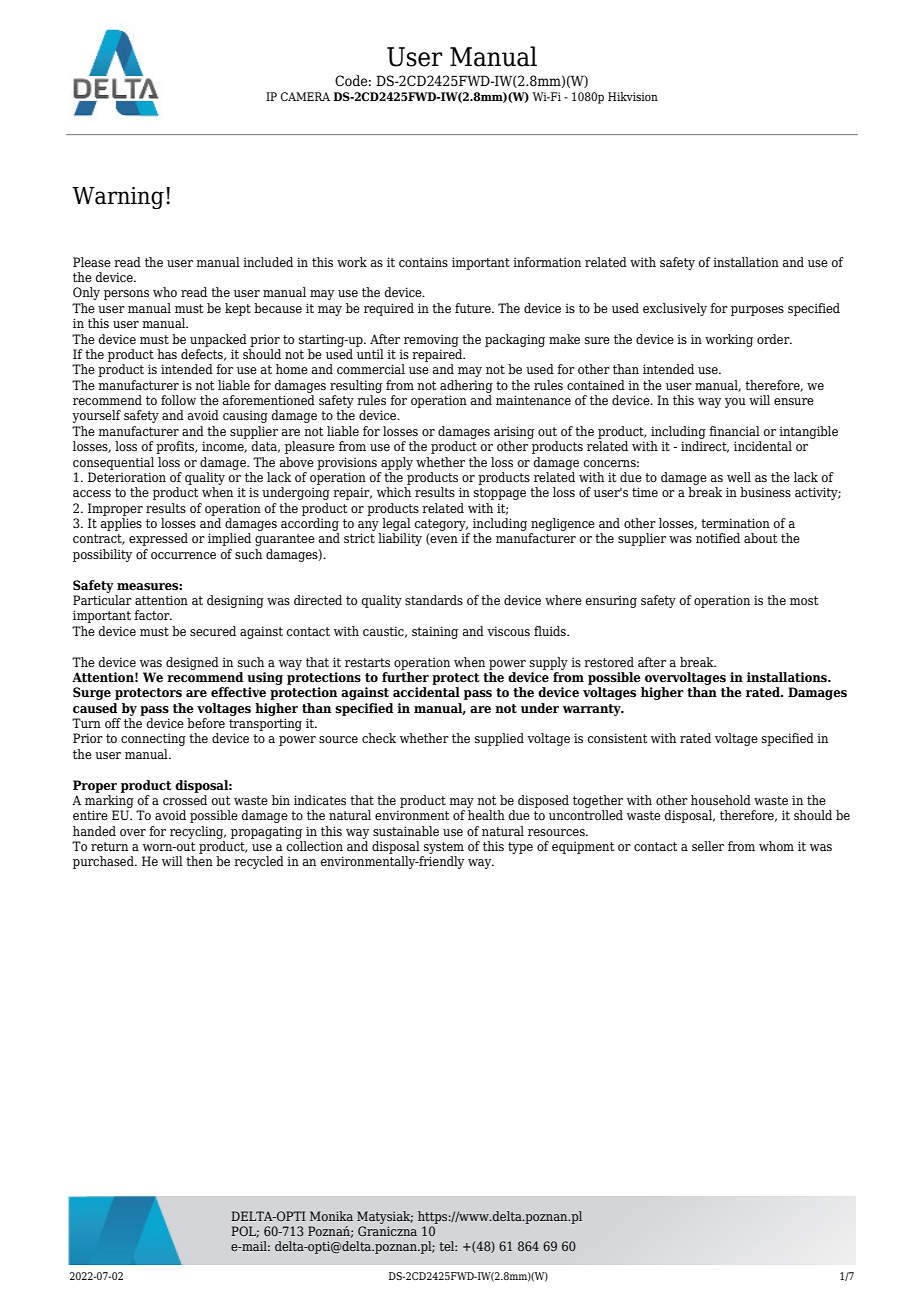 The image size is (924, 1308). What do you see at coordinates (178, 400) in the screenshot?
I see `follow` at bounding box center [178, 400].
